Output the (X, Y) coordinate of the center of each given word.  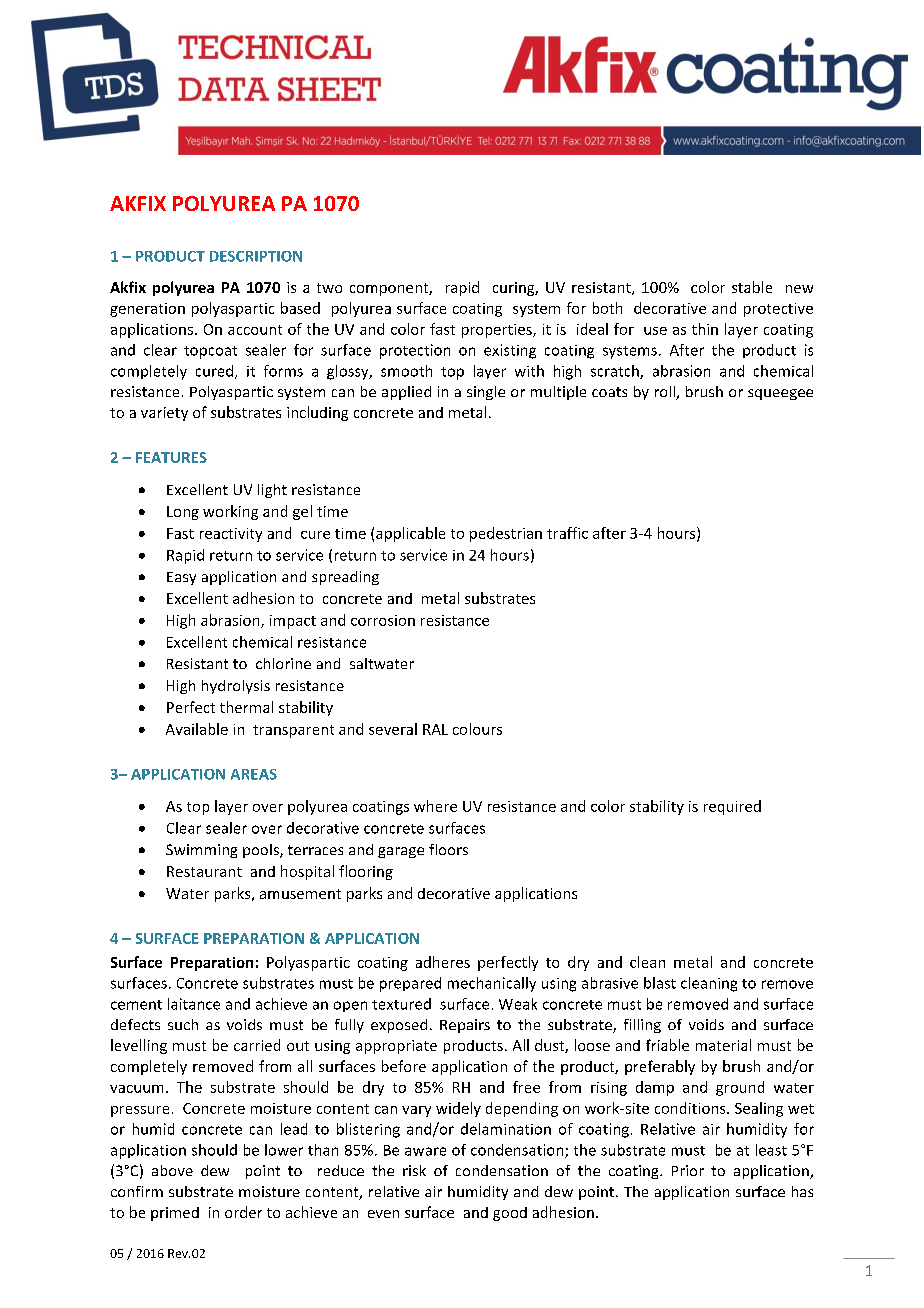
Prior (688, 1170)
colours (477, 729)
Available (197, 729)
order (243, 1212)
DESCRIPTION (256, 256)
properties (498, 331)
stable (752, 287)
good (510, 1214)
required (732, 807)
